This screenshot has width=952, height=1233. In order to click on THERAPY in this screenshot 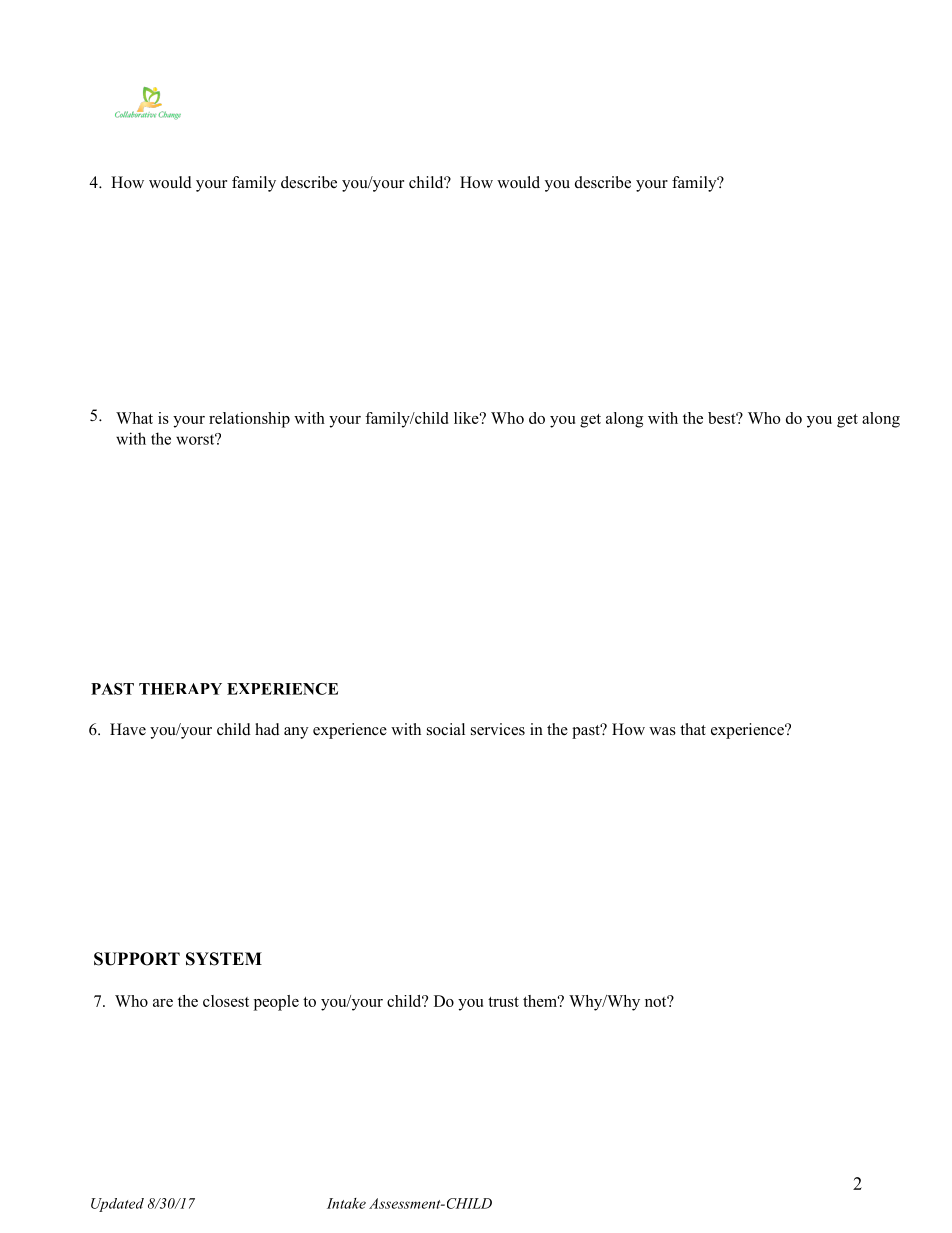, I will do `click(180, 689)`.
